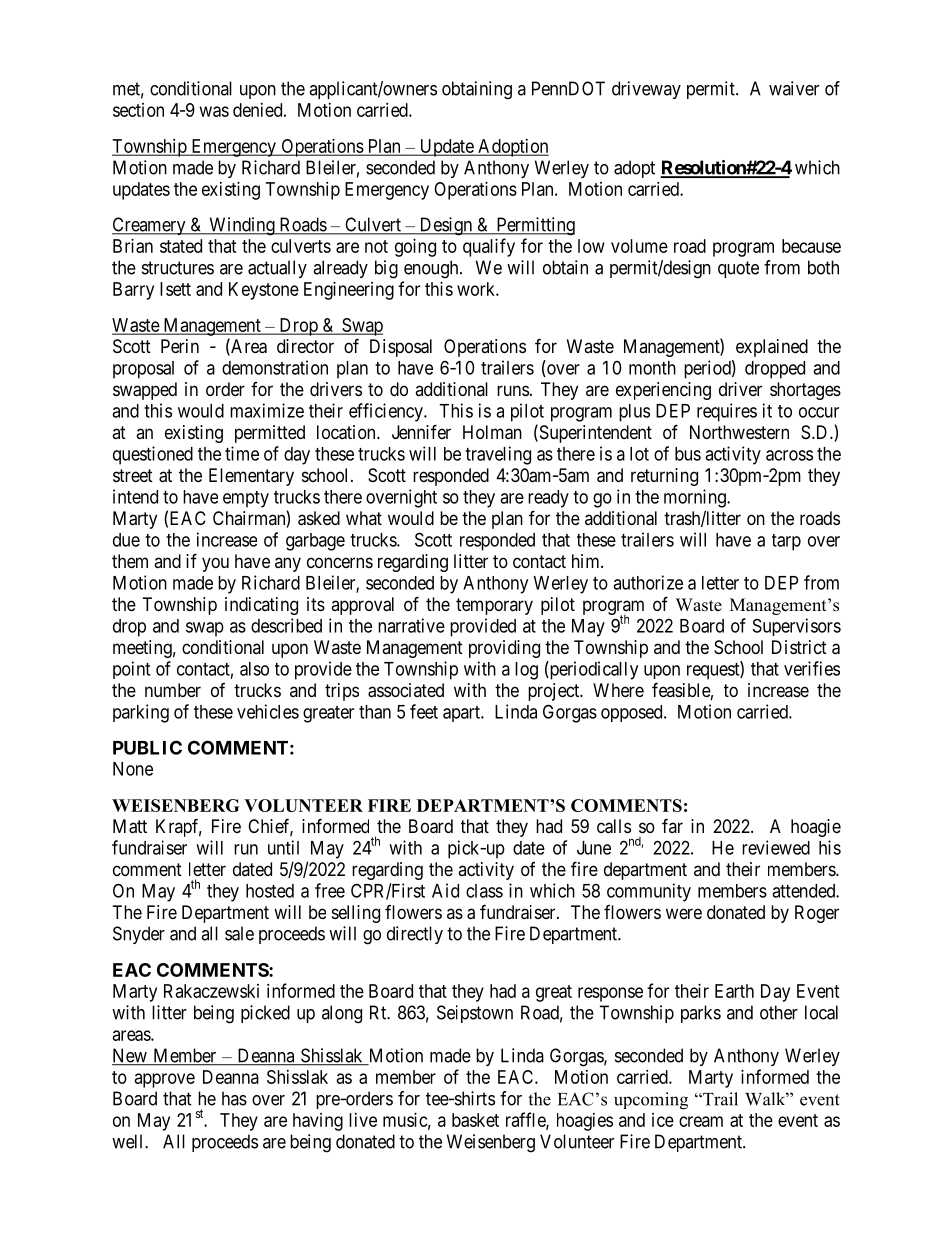 This page has height=1233, width=952. I want to click on qualify, so click(489, 247).
